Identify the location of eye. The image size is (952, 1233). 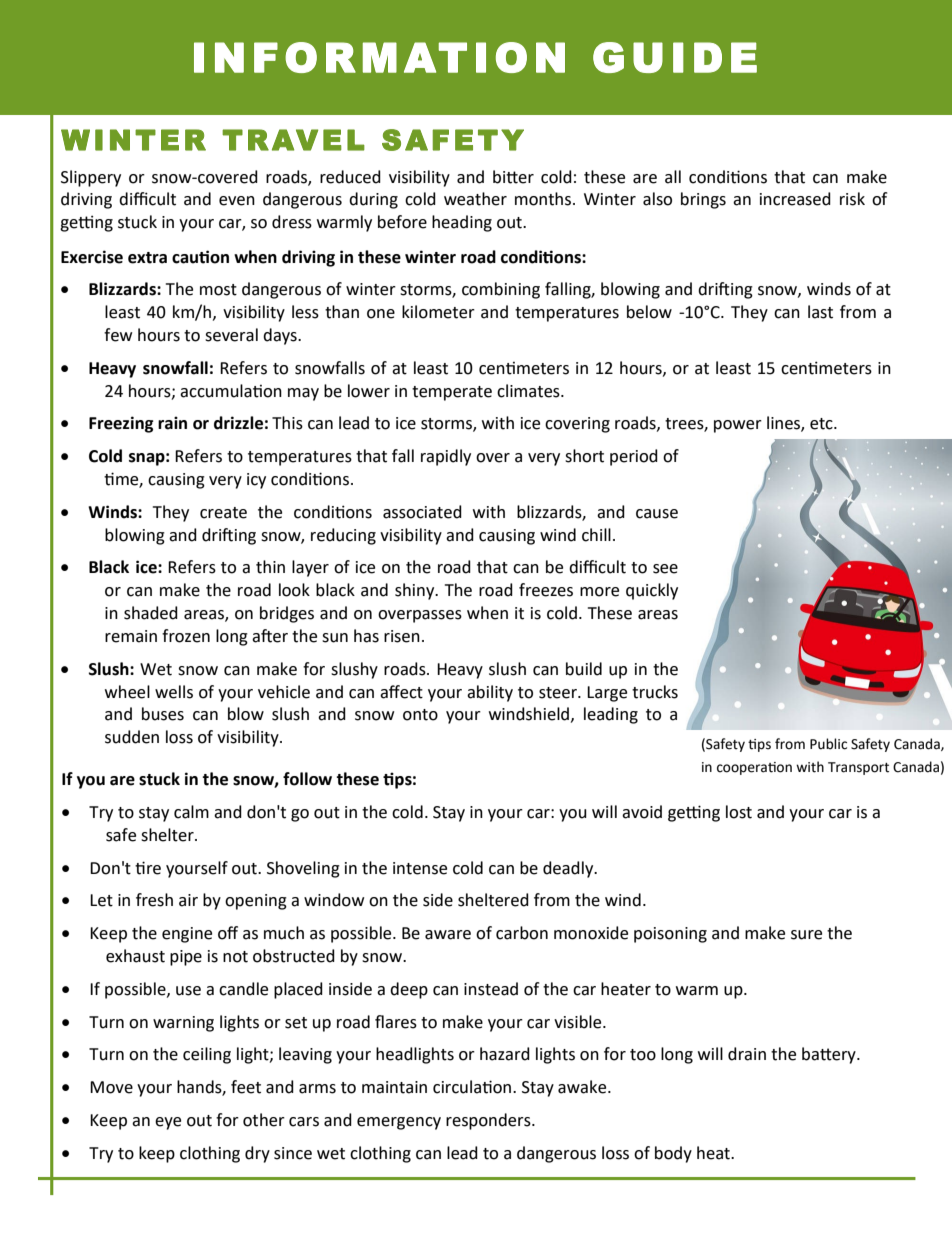
(168, 1123).
